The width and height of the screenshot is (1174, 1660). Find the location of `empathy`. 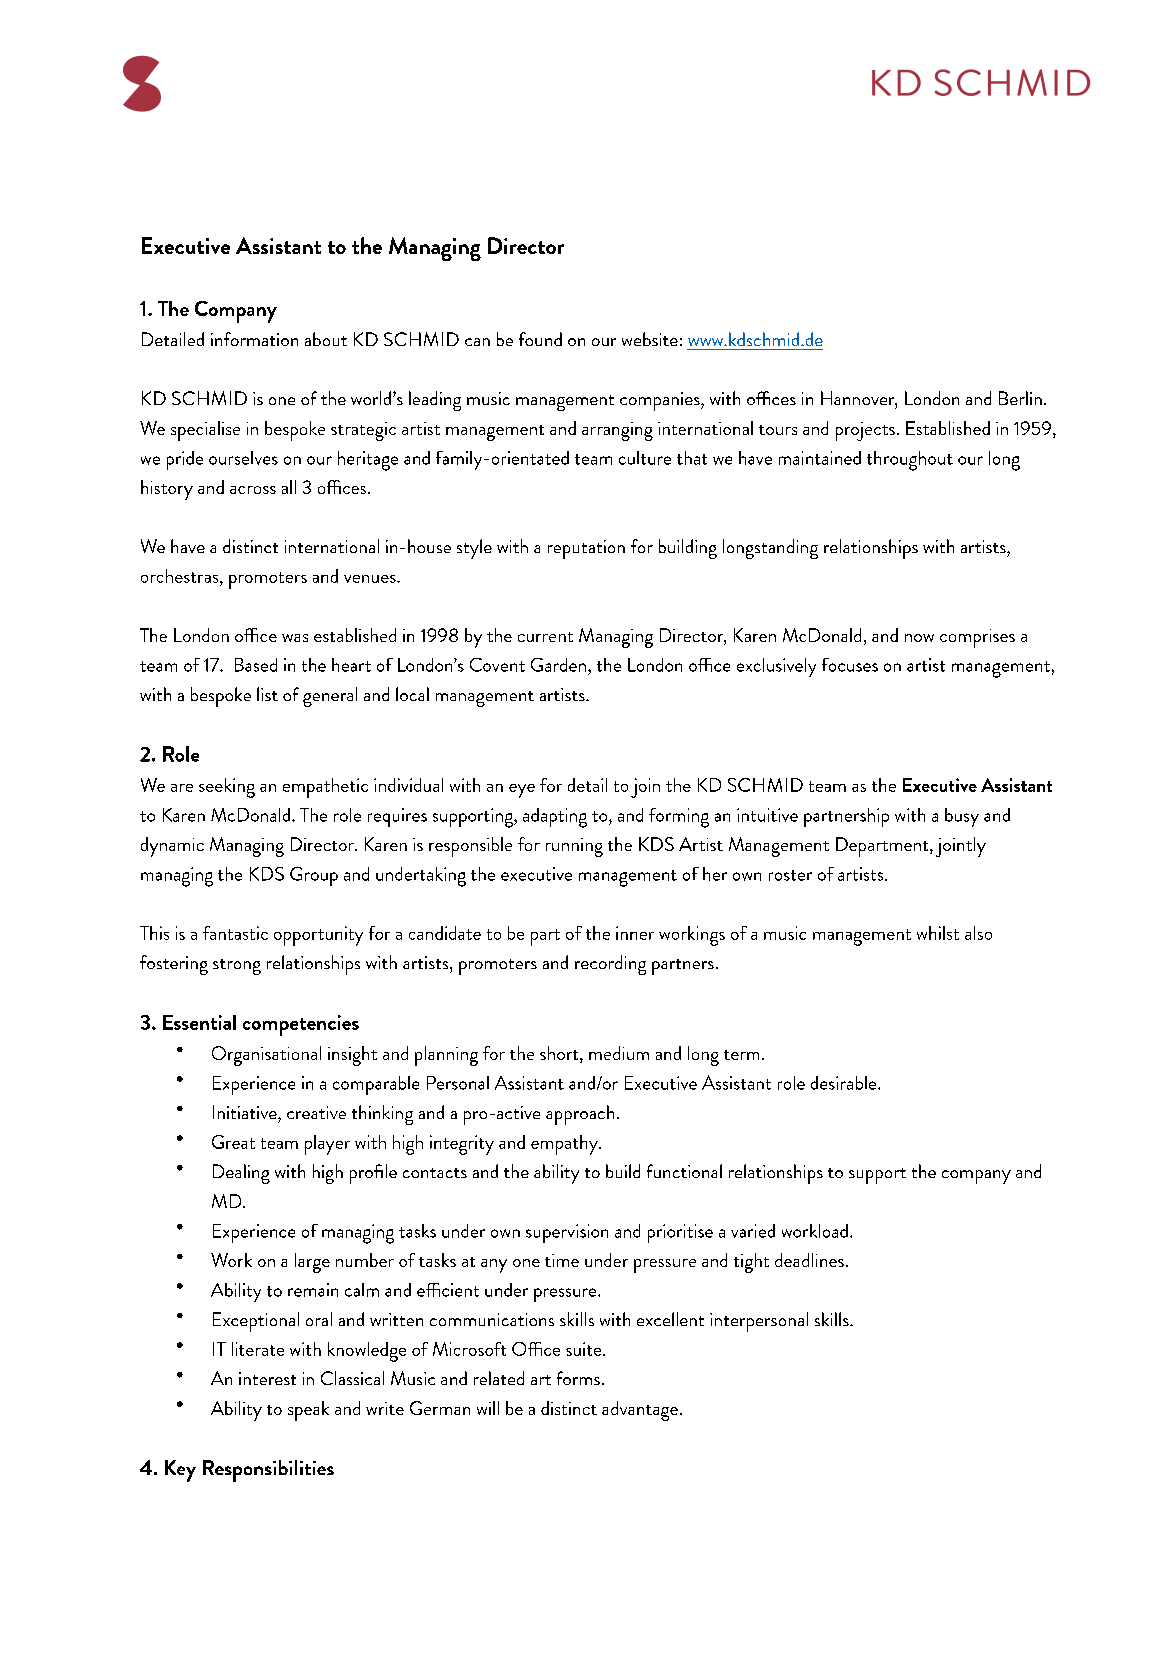

empathy is located at coordinates (565, 1145).
